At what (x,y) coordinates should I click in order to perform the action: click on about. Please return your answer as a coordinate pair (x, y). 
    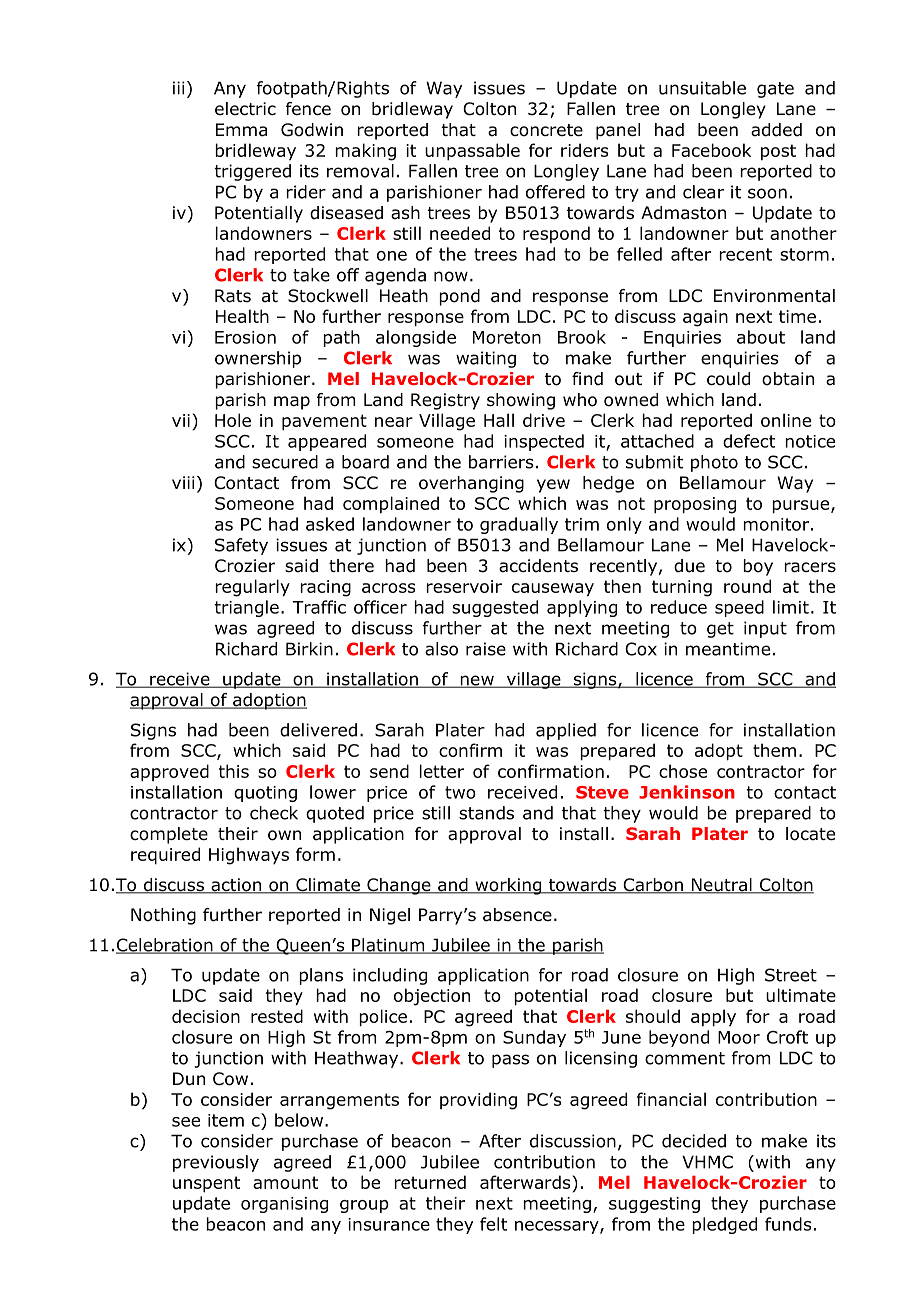
    Looking at the image, I should click on (761, 337).
